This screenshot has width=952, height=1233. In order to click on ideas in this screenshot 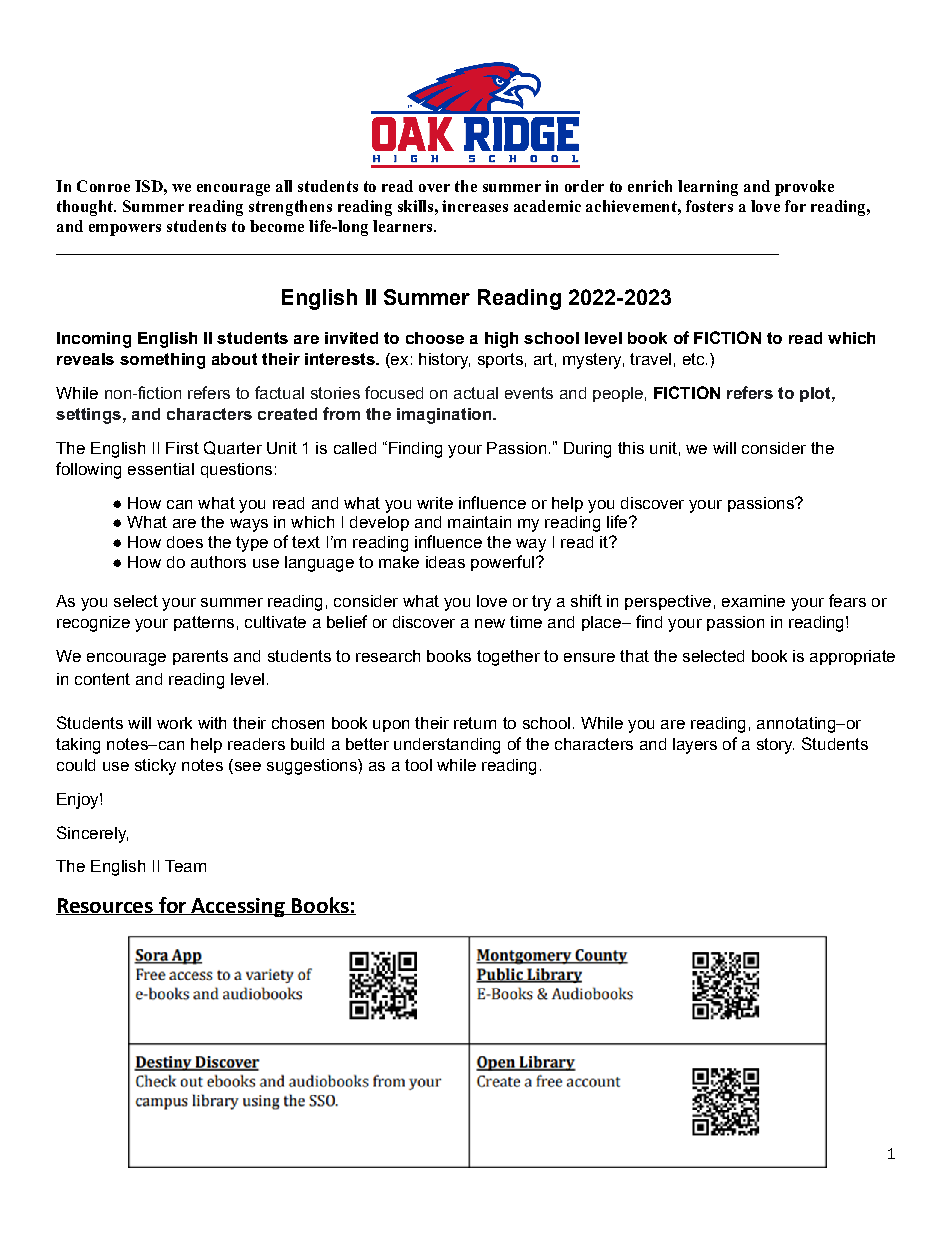, I will do `click(445, 562)`.
